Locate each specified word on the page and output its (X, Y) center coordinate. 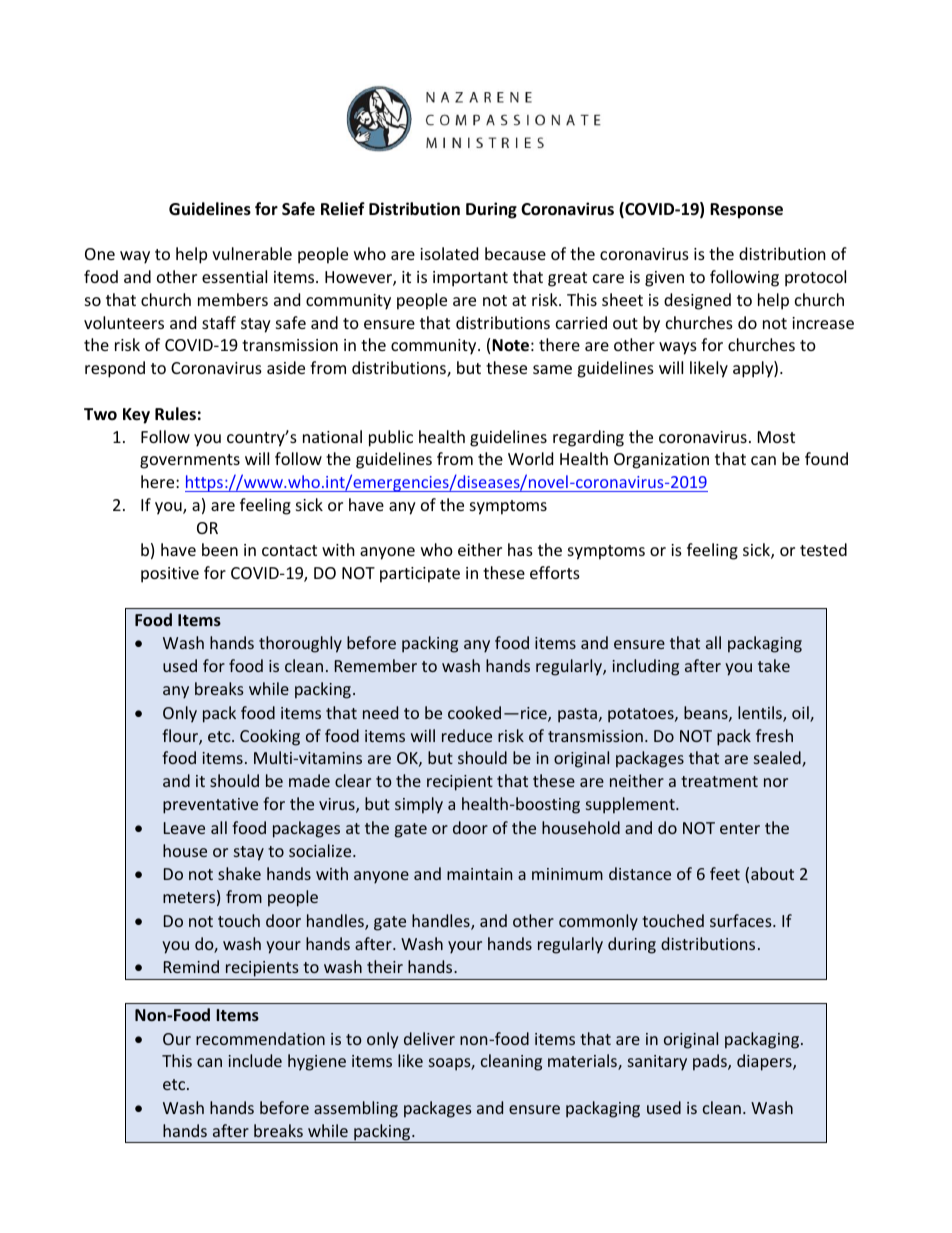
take (774, 665)
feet (725, 873)
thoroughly (300, 644)
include (255, 1060)
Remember (376, 665)
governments (190, 461)
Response (746, 211)
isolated (449, 253)
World (530, 458)
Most (776, 437)
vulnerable (252, 253)
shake (239, 873)
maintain (479, 874)
